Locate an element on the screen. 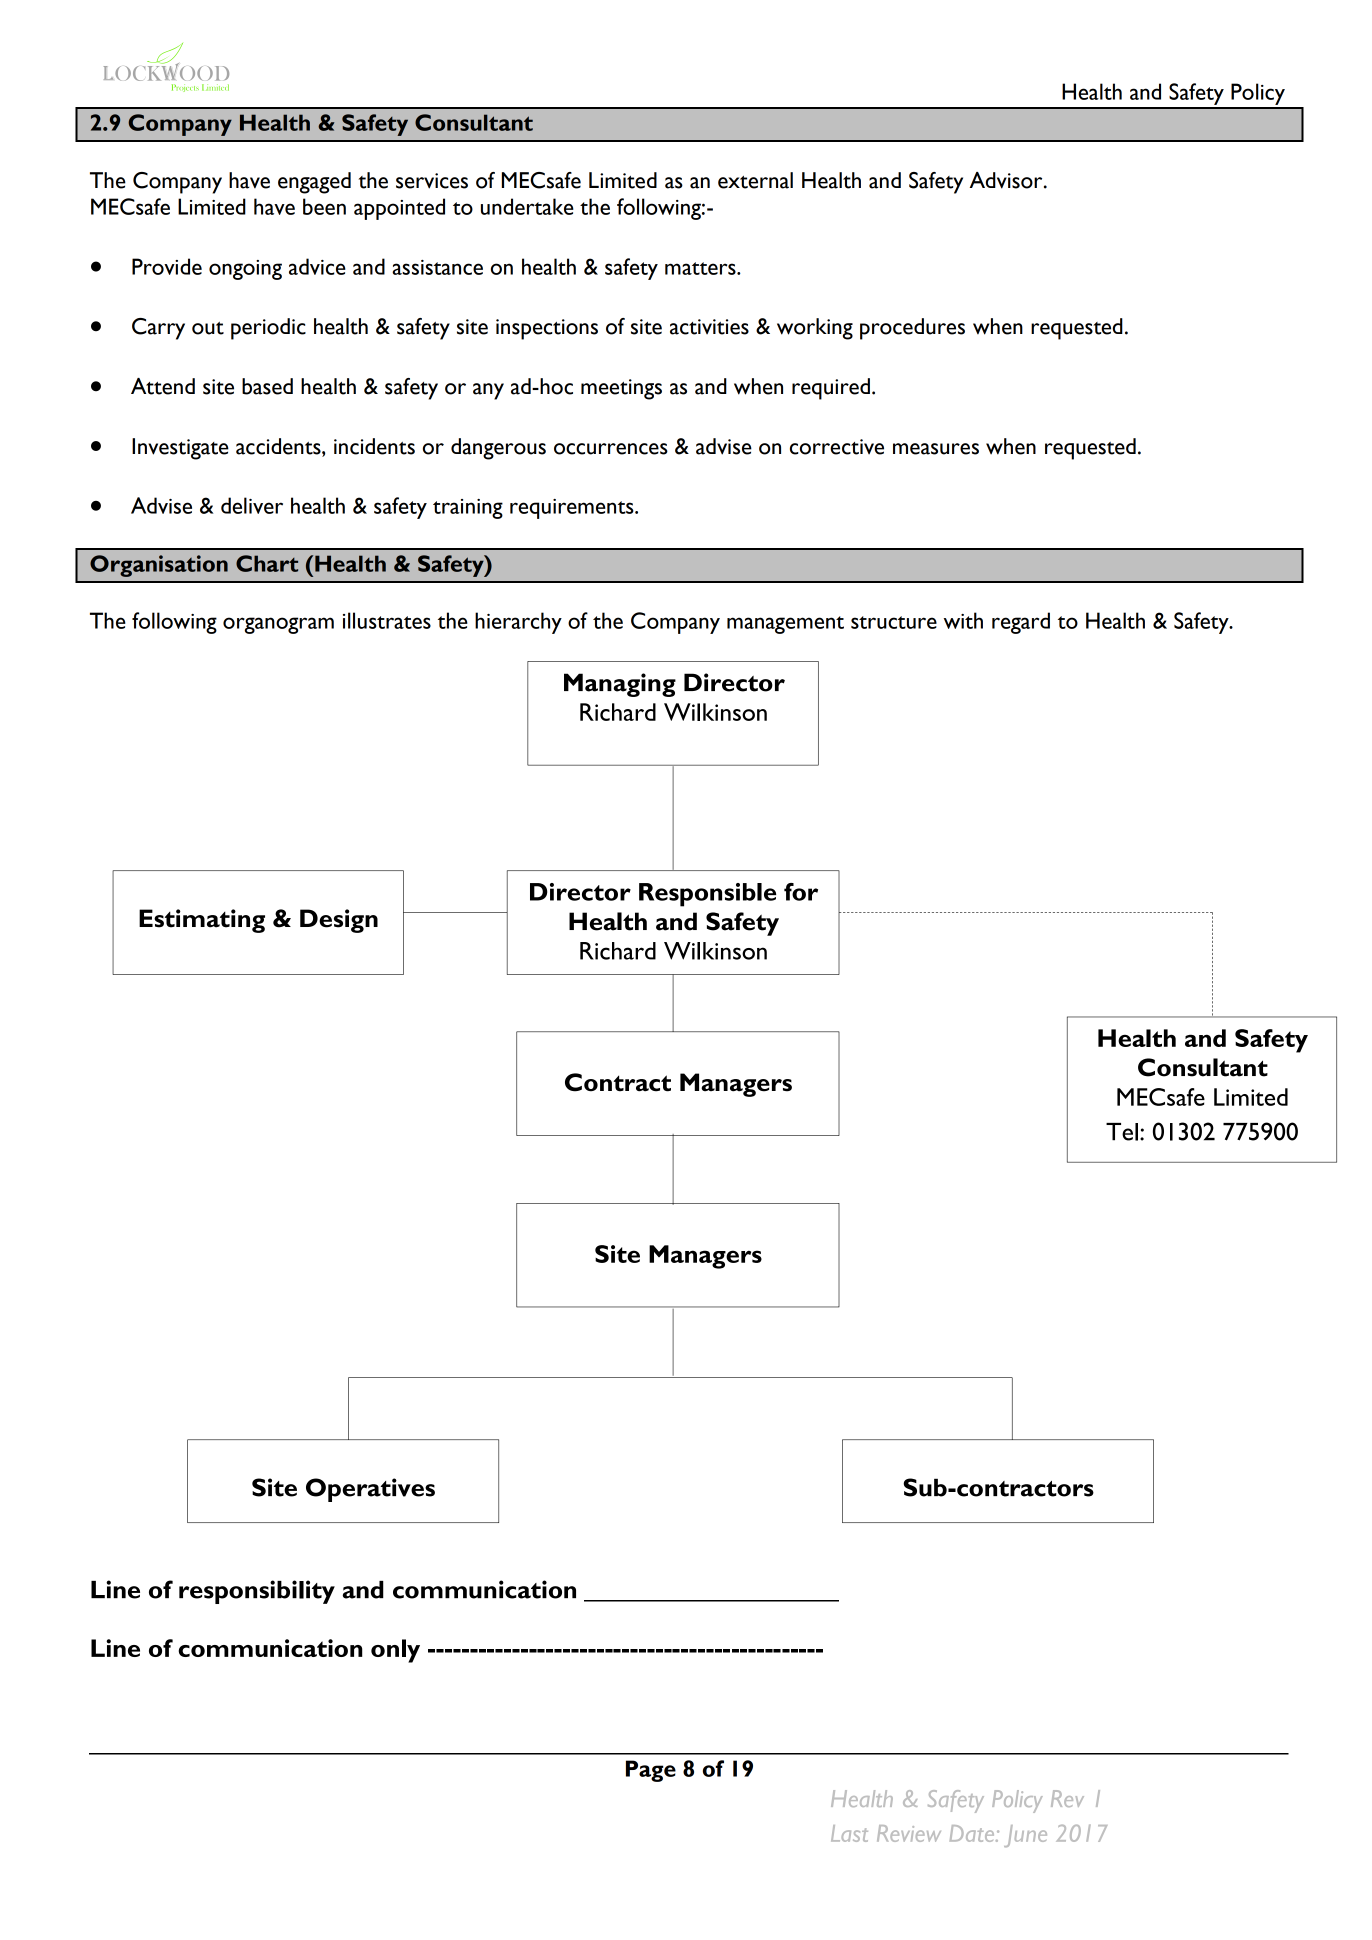  matters is located at coordinates (701, 268).
